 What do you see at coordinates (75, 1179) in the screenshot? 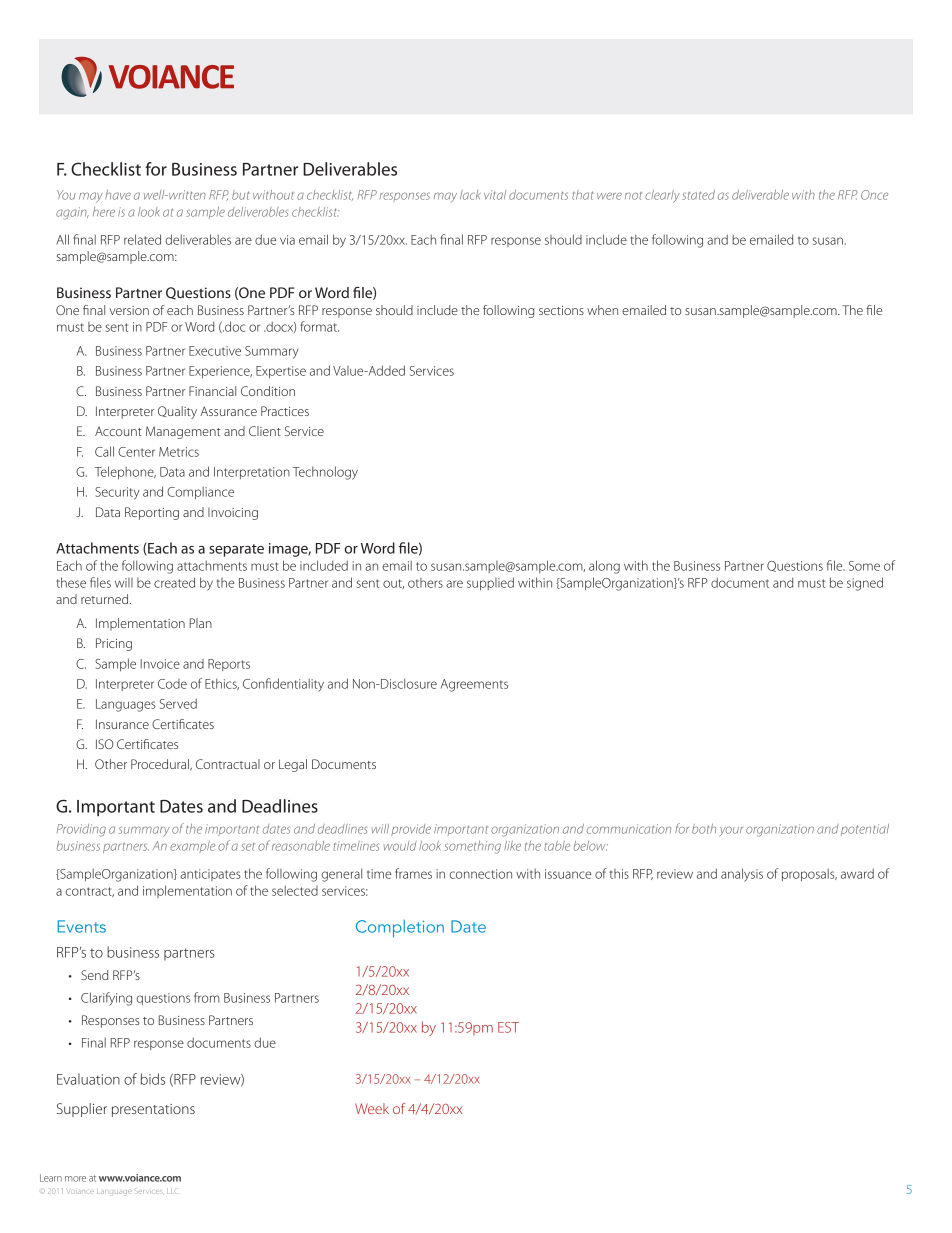
I see `more` at bounding box center [75, 1179].
